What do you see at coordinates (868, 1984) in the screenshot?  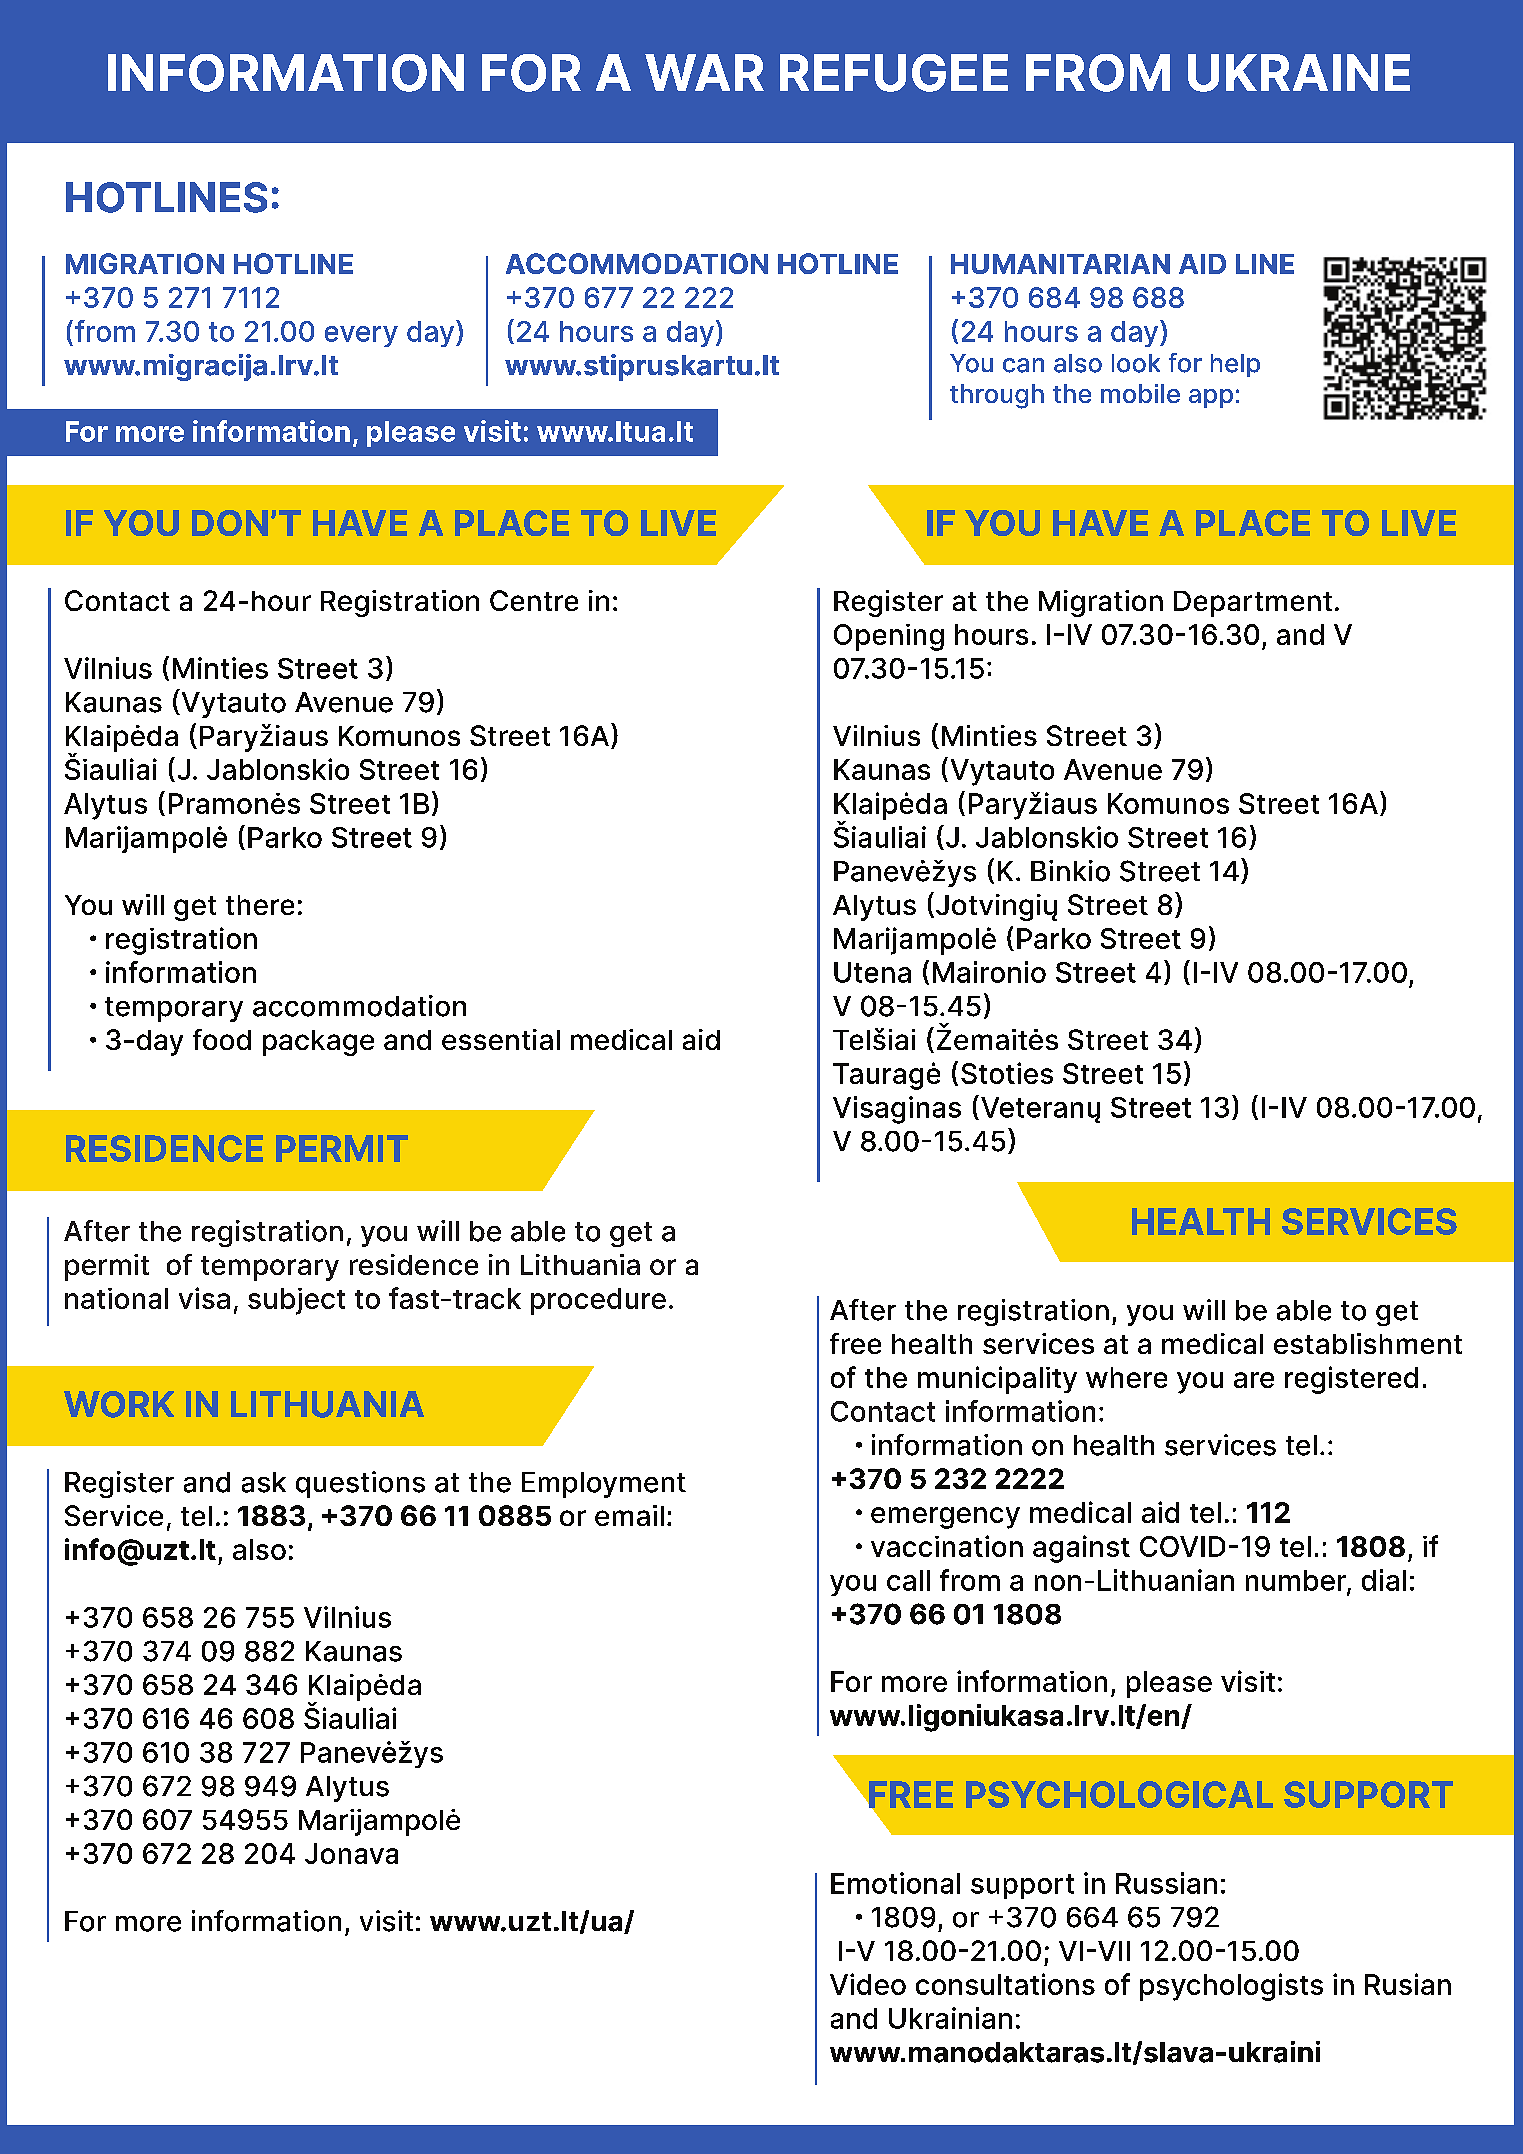 I see `Video` at bounding box center [868, 1984].
